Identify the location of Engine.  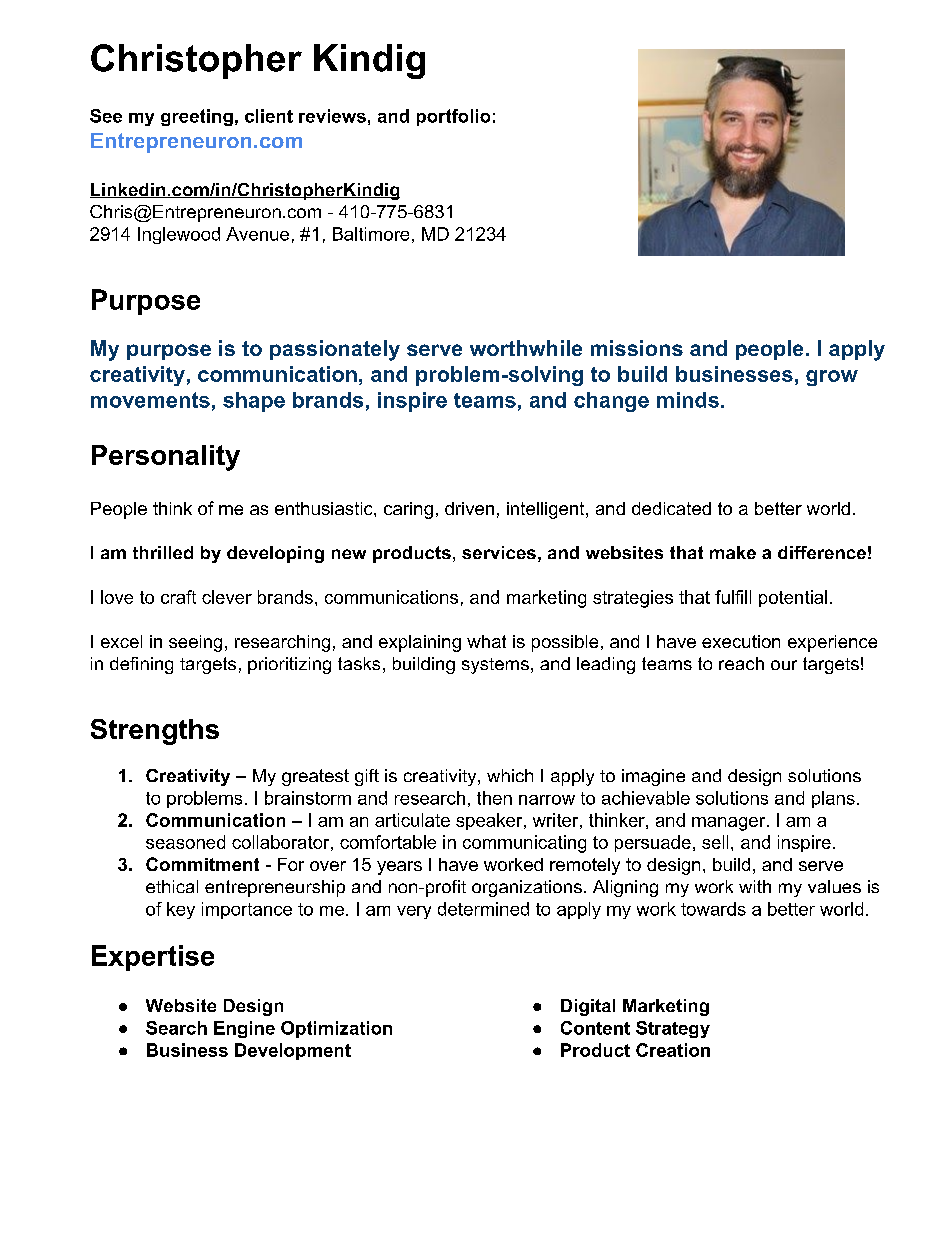
(244, 1029).
